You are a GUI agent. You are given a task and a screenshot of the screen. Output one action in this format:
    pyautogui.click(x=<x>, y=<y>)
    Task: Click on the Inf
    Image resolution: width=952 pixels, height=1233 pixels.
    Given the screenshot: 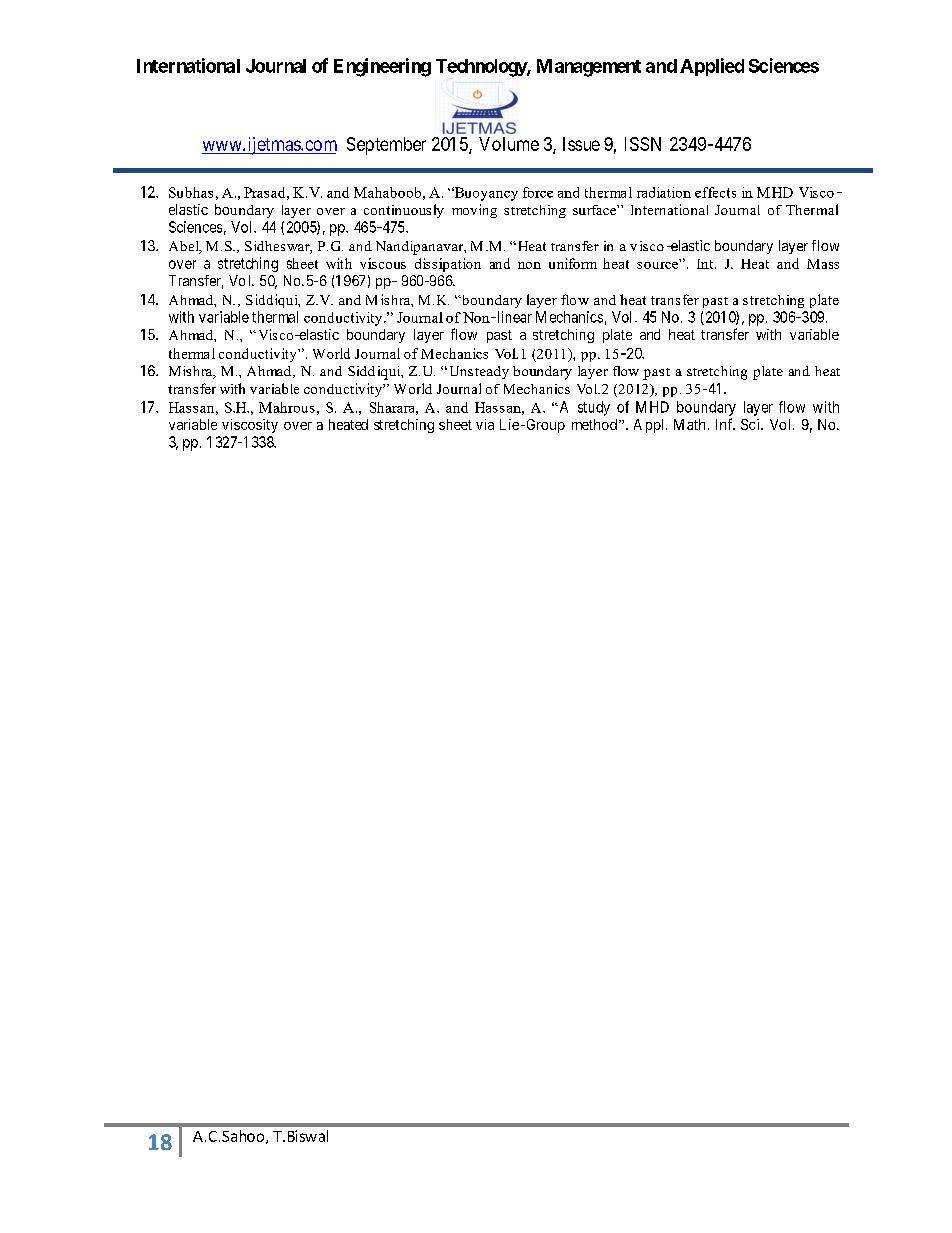 What is the action you would take?
    pyautogui.click(x=725, y=424)
